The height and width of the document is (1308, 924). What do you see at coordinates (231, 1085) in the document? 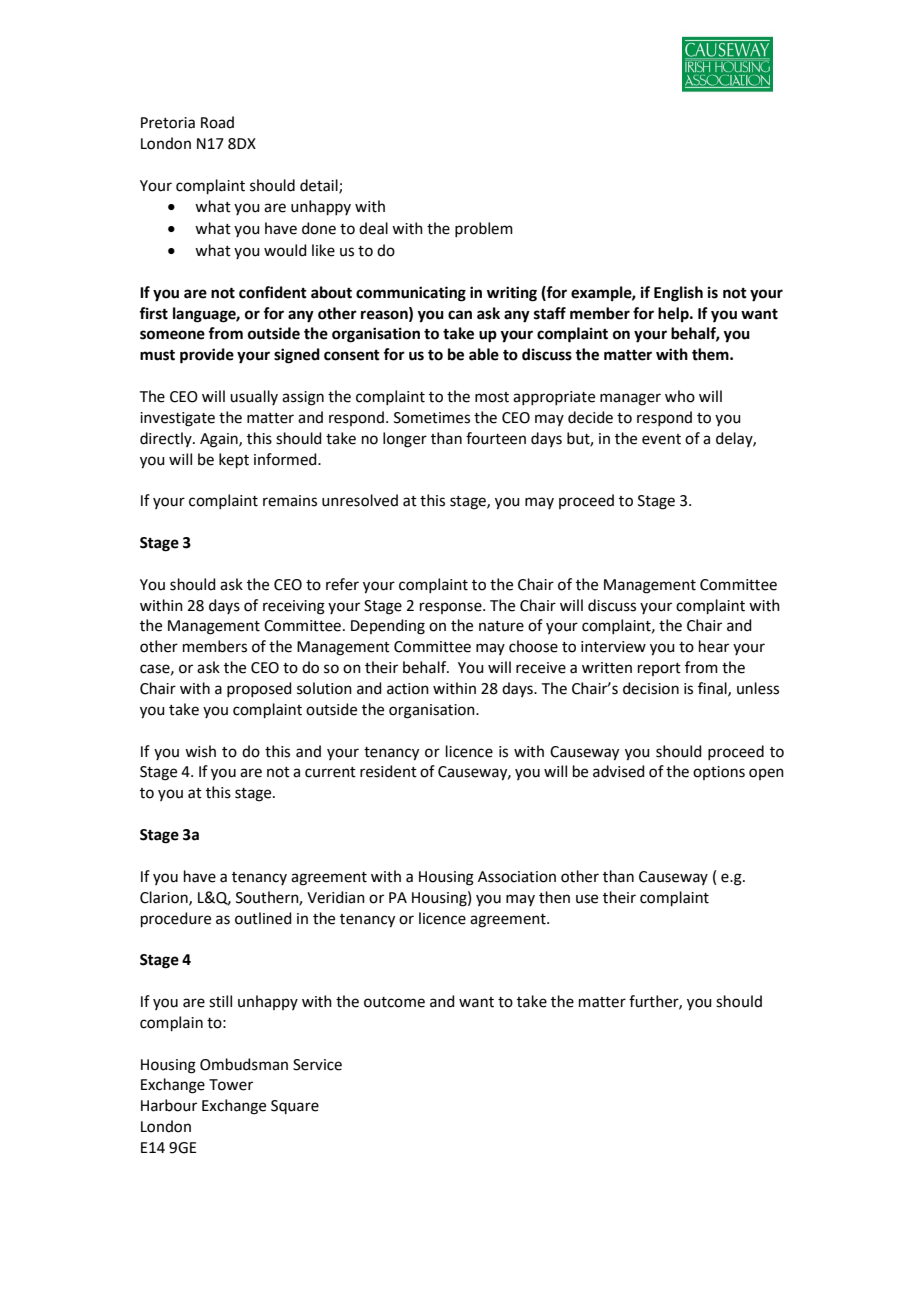
I see `Tower` at bounding box center [231, 1085].
